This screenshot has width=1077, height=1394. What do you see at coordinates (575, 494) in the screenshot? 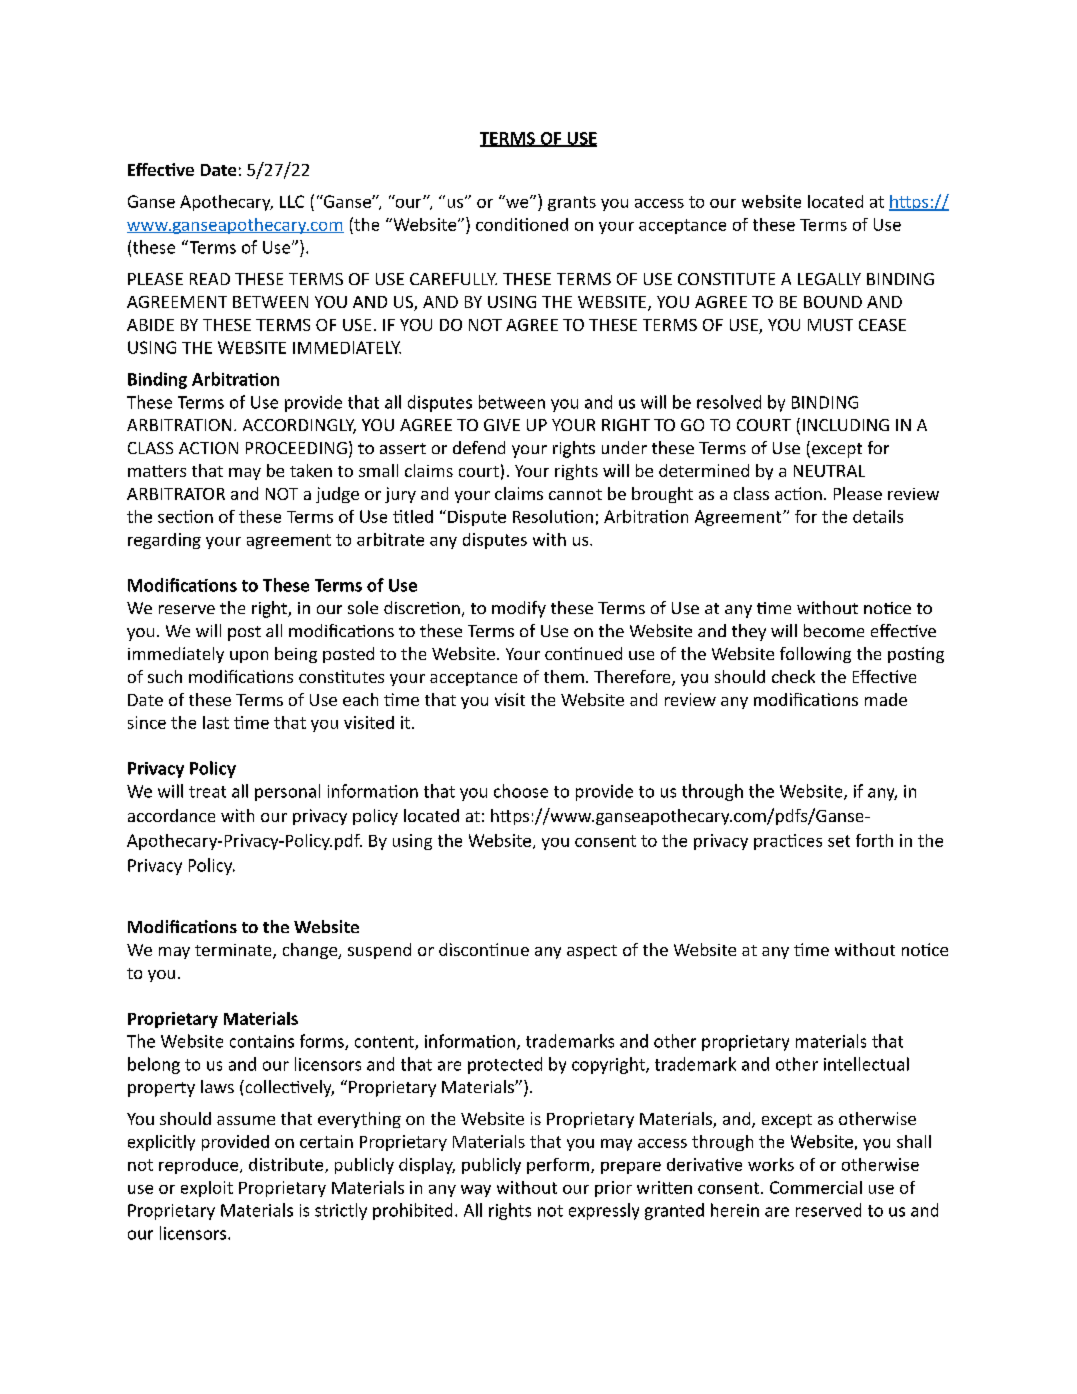
I see `cannot` at bounding box center [575, 494].
